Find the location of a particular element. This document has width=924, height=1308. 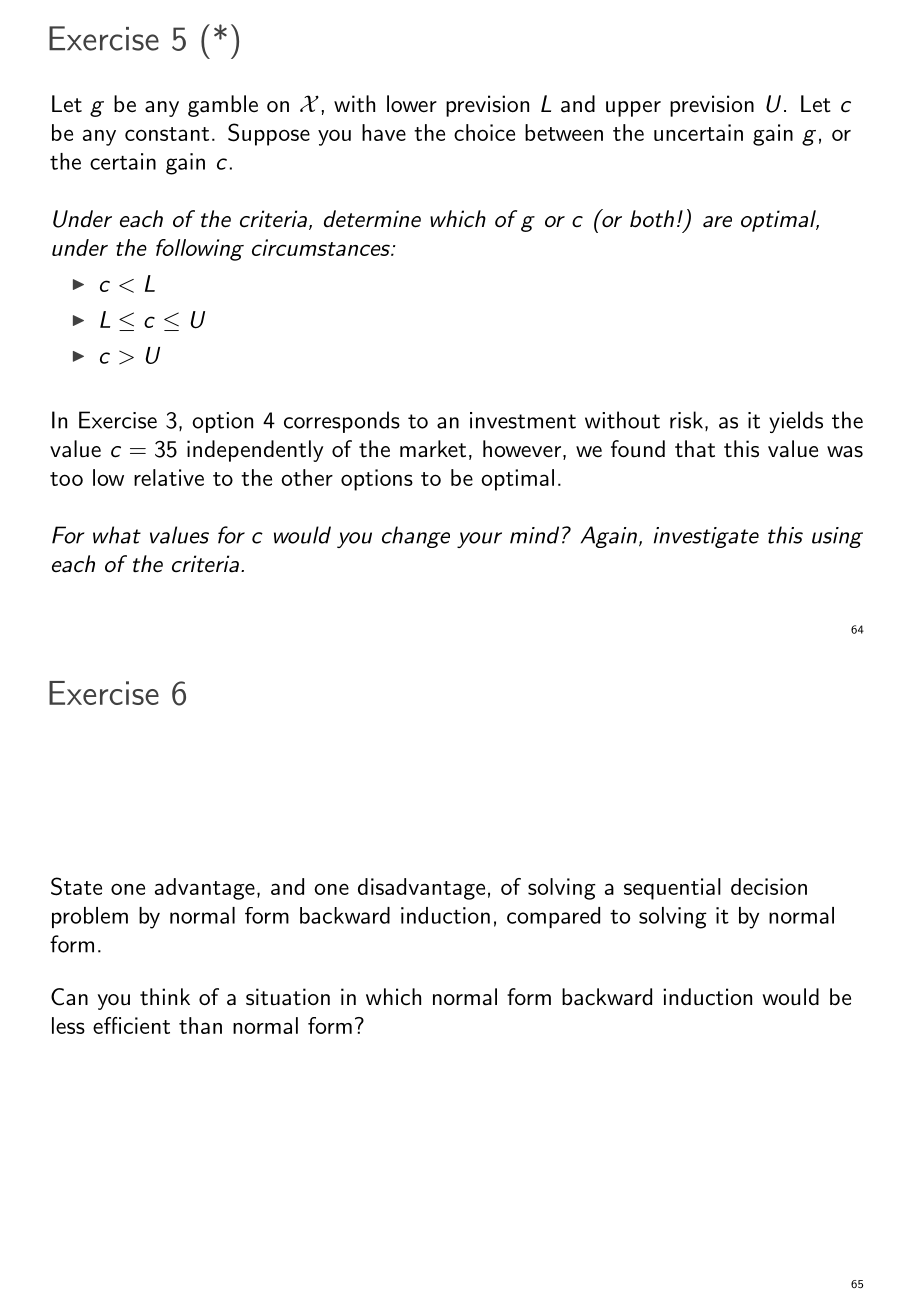

choice is located at coordinates (484, 132).
